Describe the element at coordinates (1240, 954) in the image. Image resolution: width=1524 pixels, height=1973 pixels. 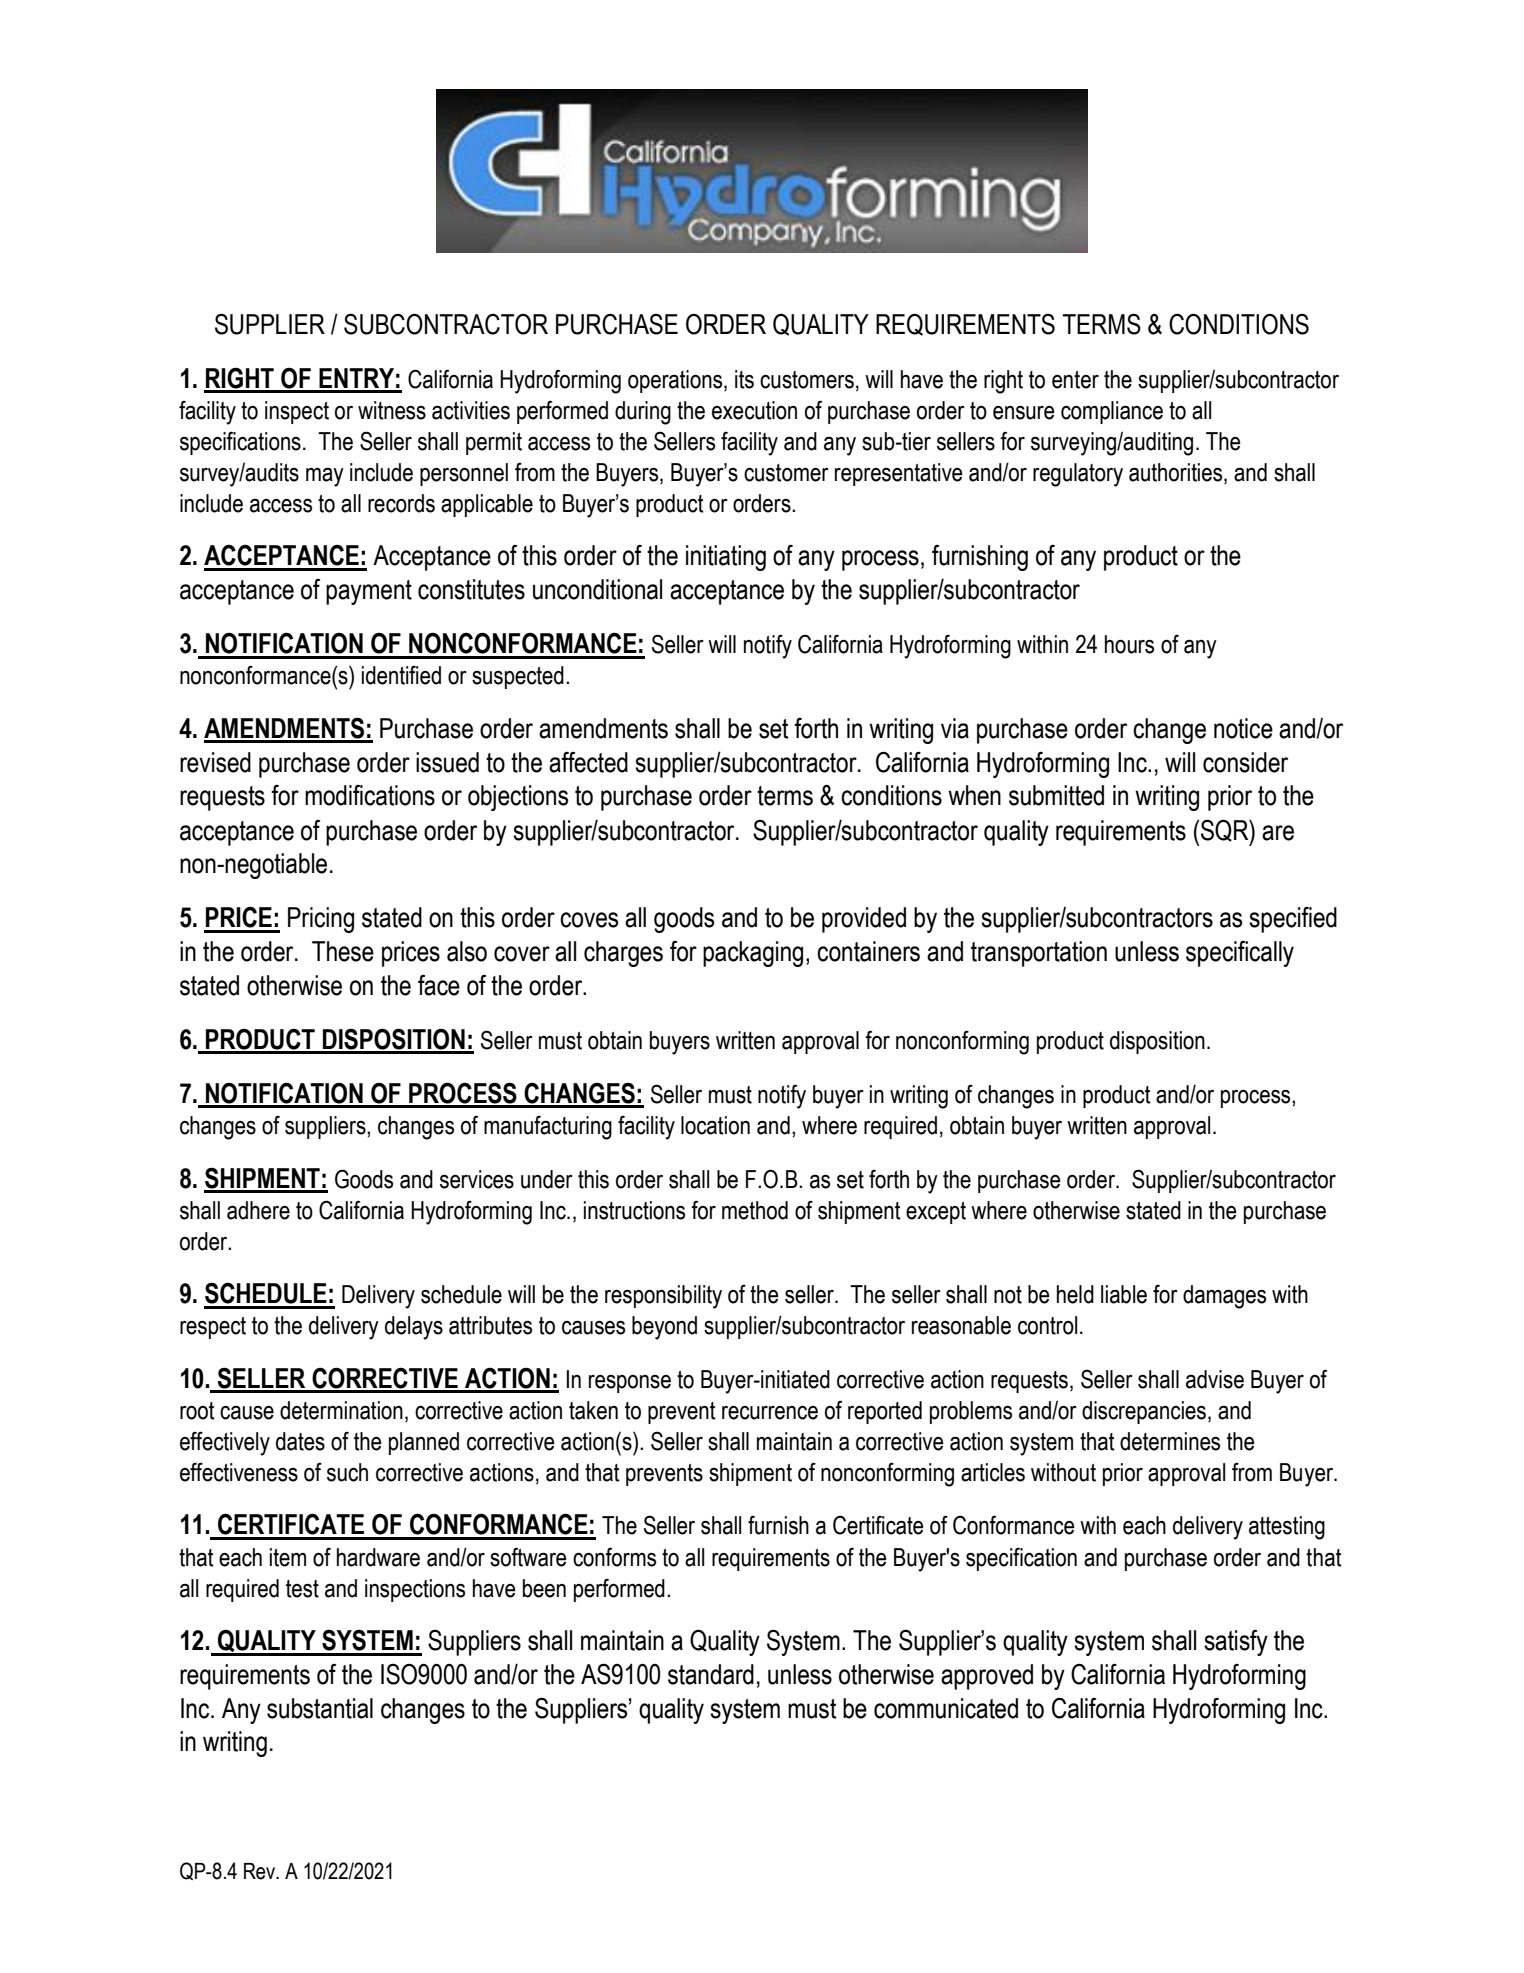
I see `specifically` at that location.
